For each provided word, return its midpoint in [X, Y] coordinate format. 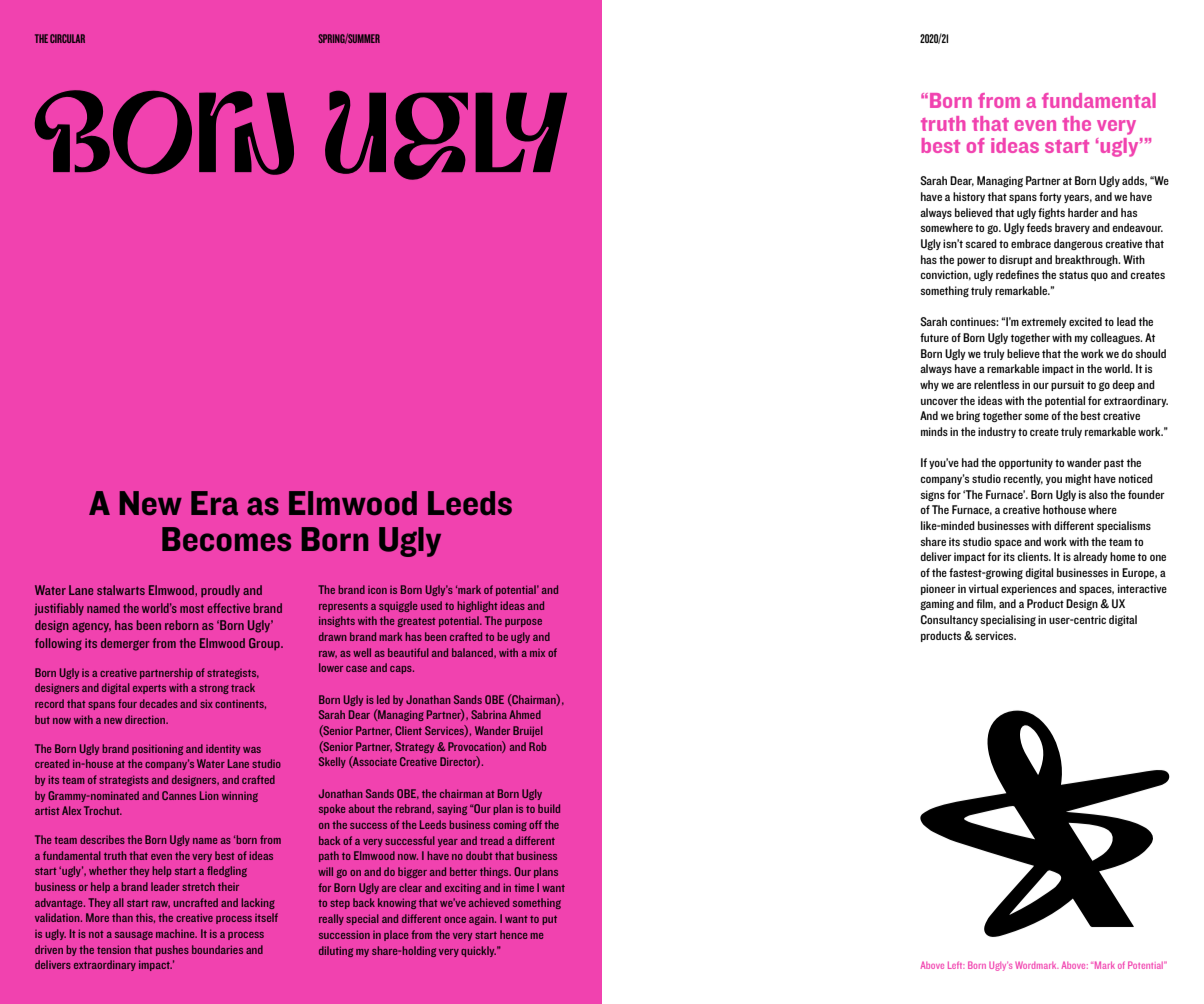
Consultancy [949, 620]
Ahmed [525, 714]
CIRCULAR [67, 38]
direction [146, 719]
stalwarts [121, 590]
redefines [1017, 274]
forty [1050, 197]
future [934, 337]
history [969, 197]
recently [1023, 479]
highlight [477, 606]
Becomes [226, 539]
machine [176, 933]
